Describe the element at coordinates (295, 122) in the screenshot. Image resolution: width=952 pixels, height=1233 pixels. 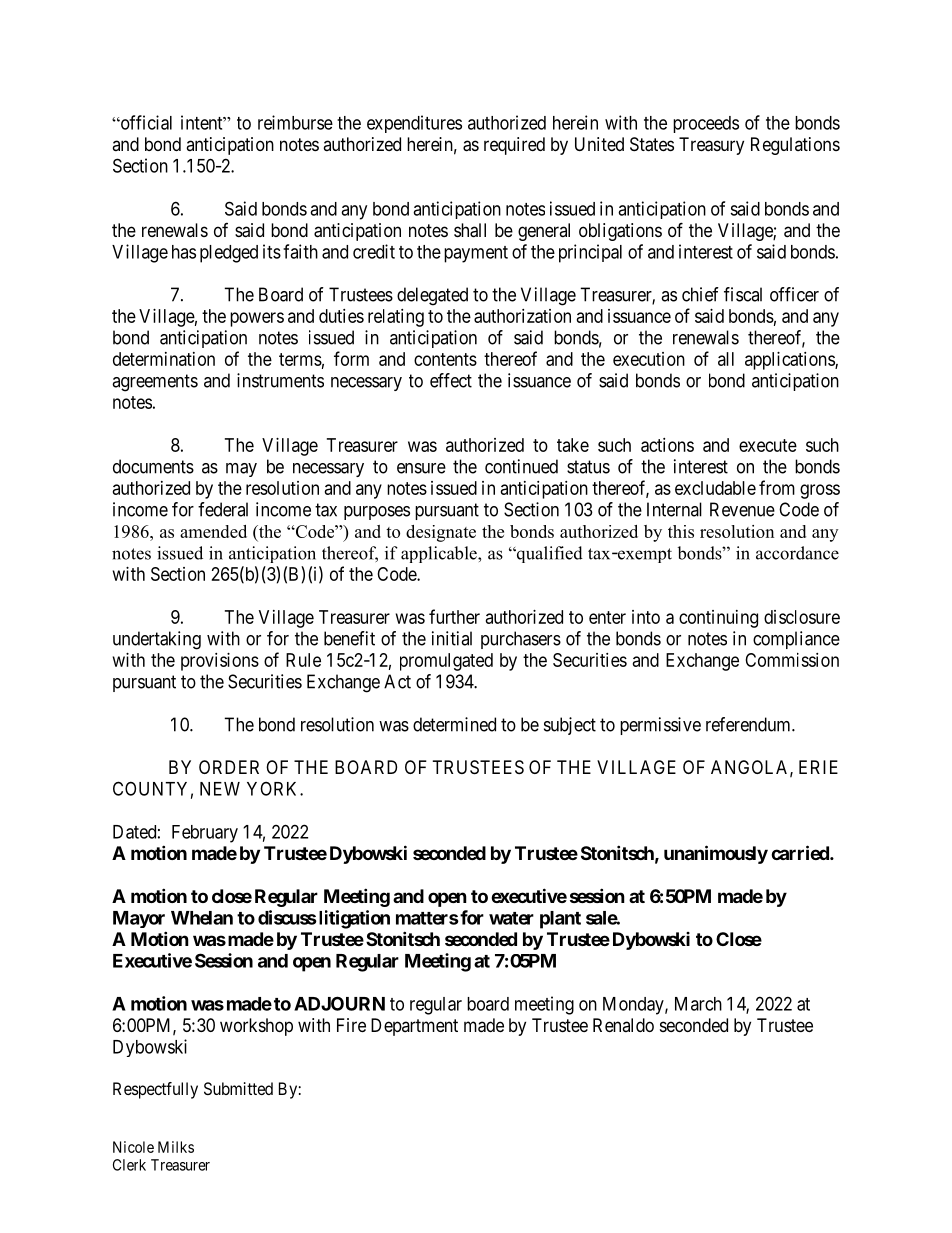
I see `reimburse` at that location.
